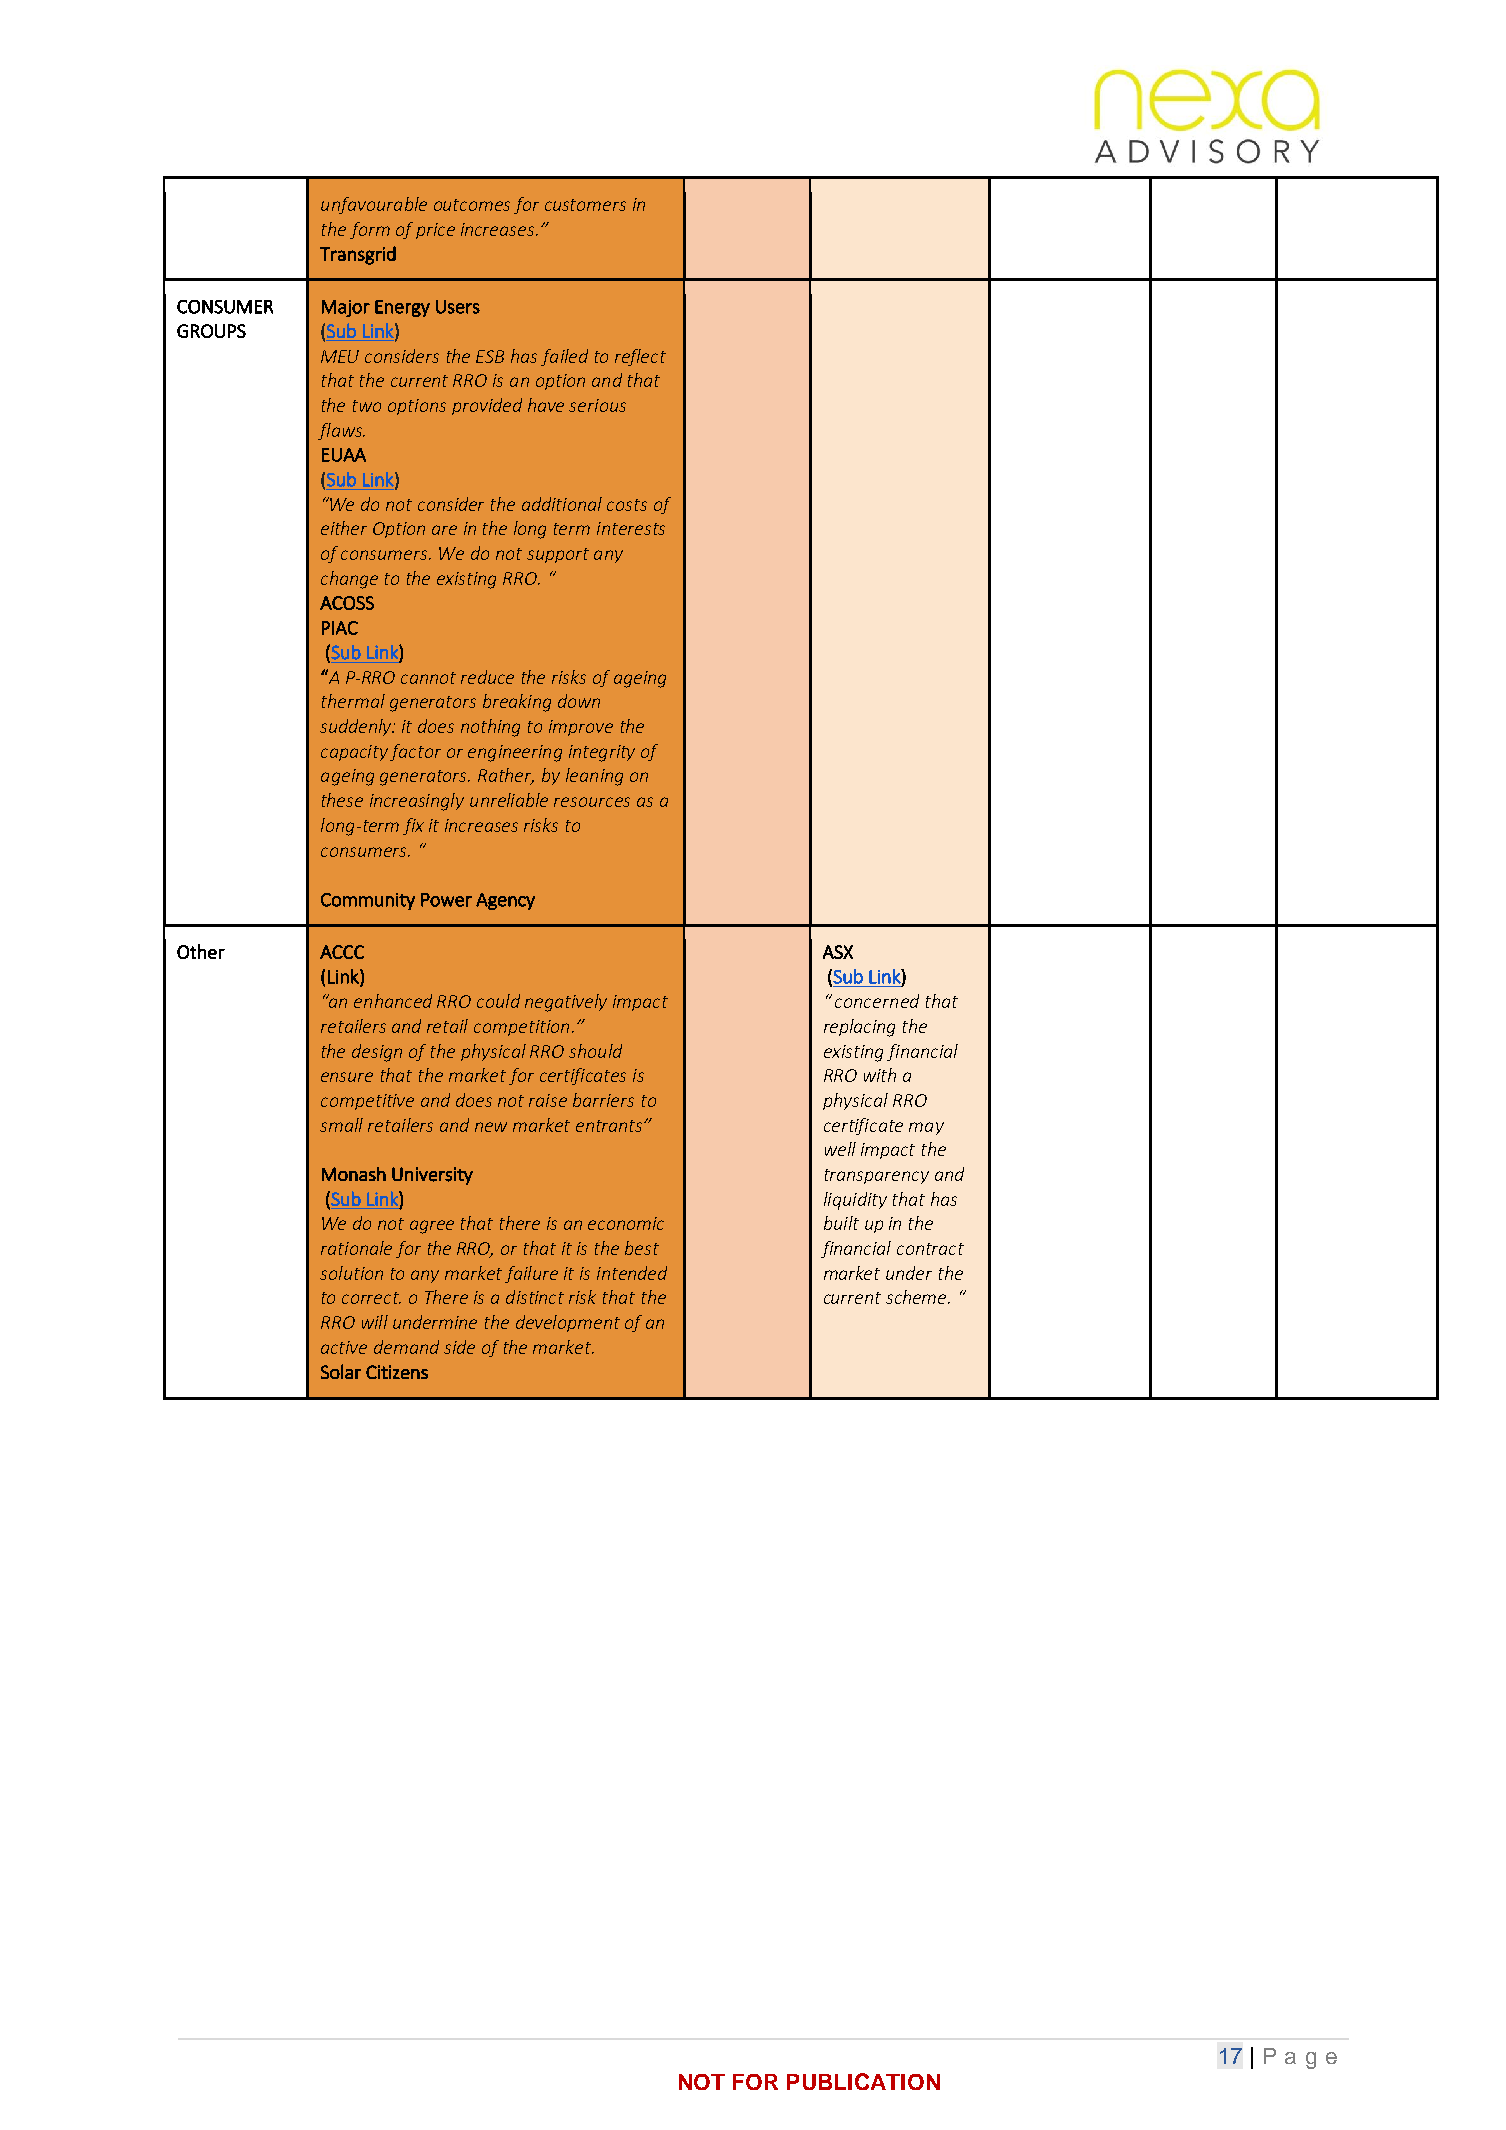 This screenshot has height=2130, width=1506. What do you see at coordinates (397, 1372) in the screenshot?
I see `Citizens` at bounding box center [397, 1372].
